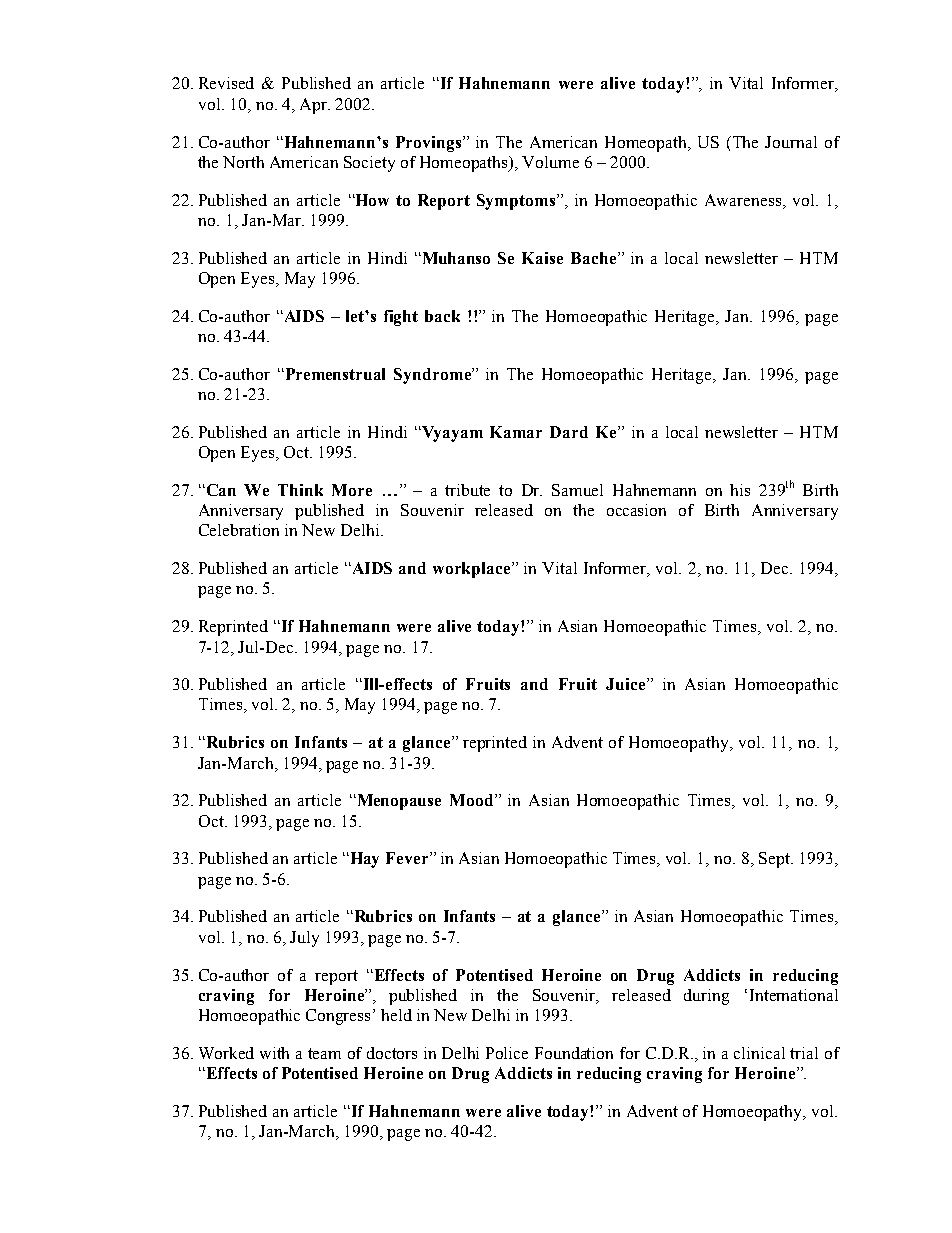 Image resolution: width=952 pixels, height=1233 pixels. What do you see at coordinates (315, 106) in the screenshot?
I see `Apr` at bounding box center [315, 106].
